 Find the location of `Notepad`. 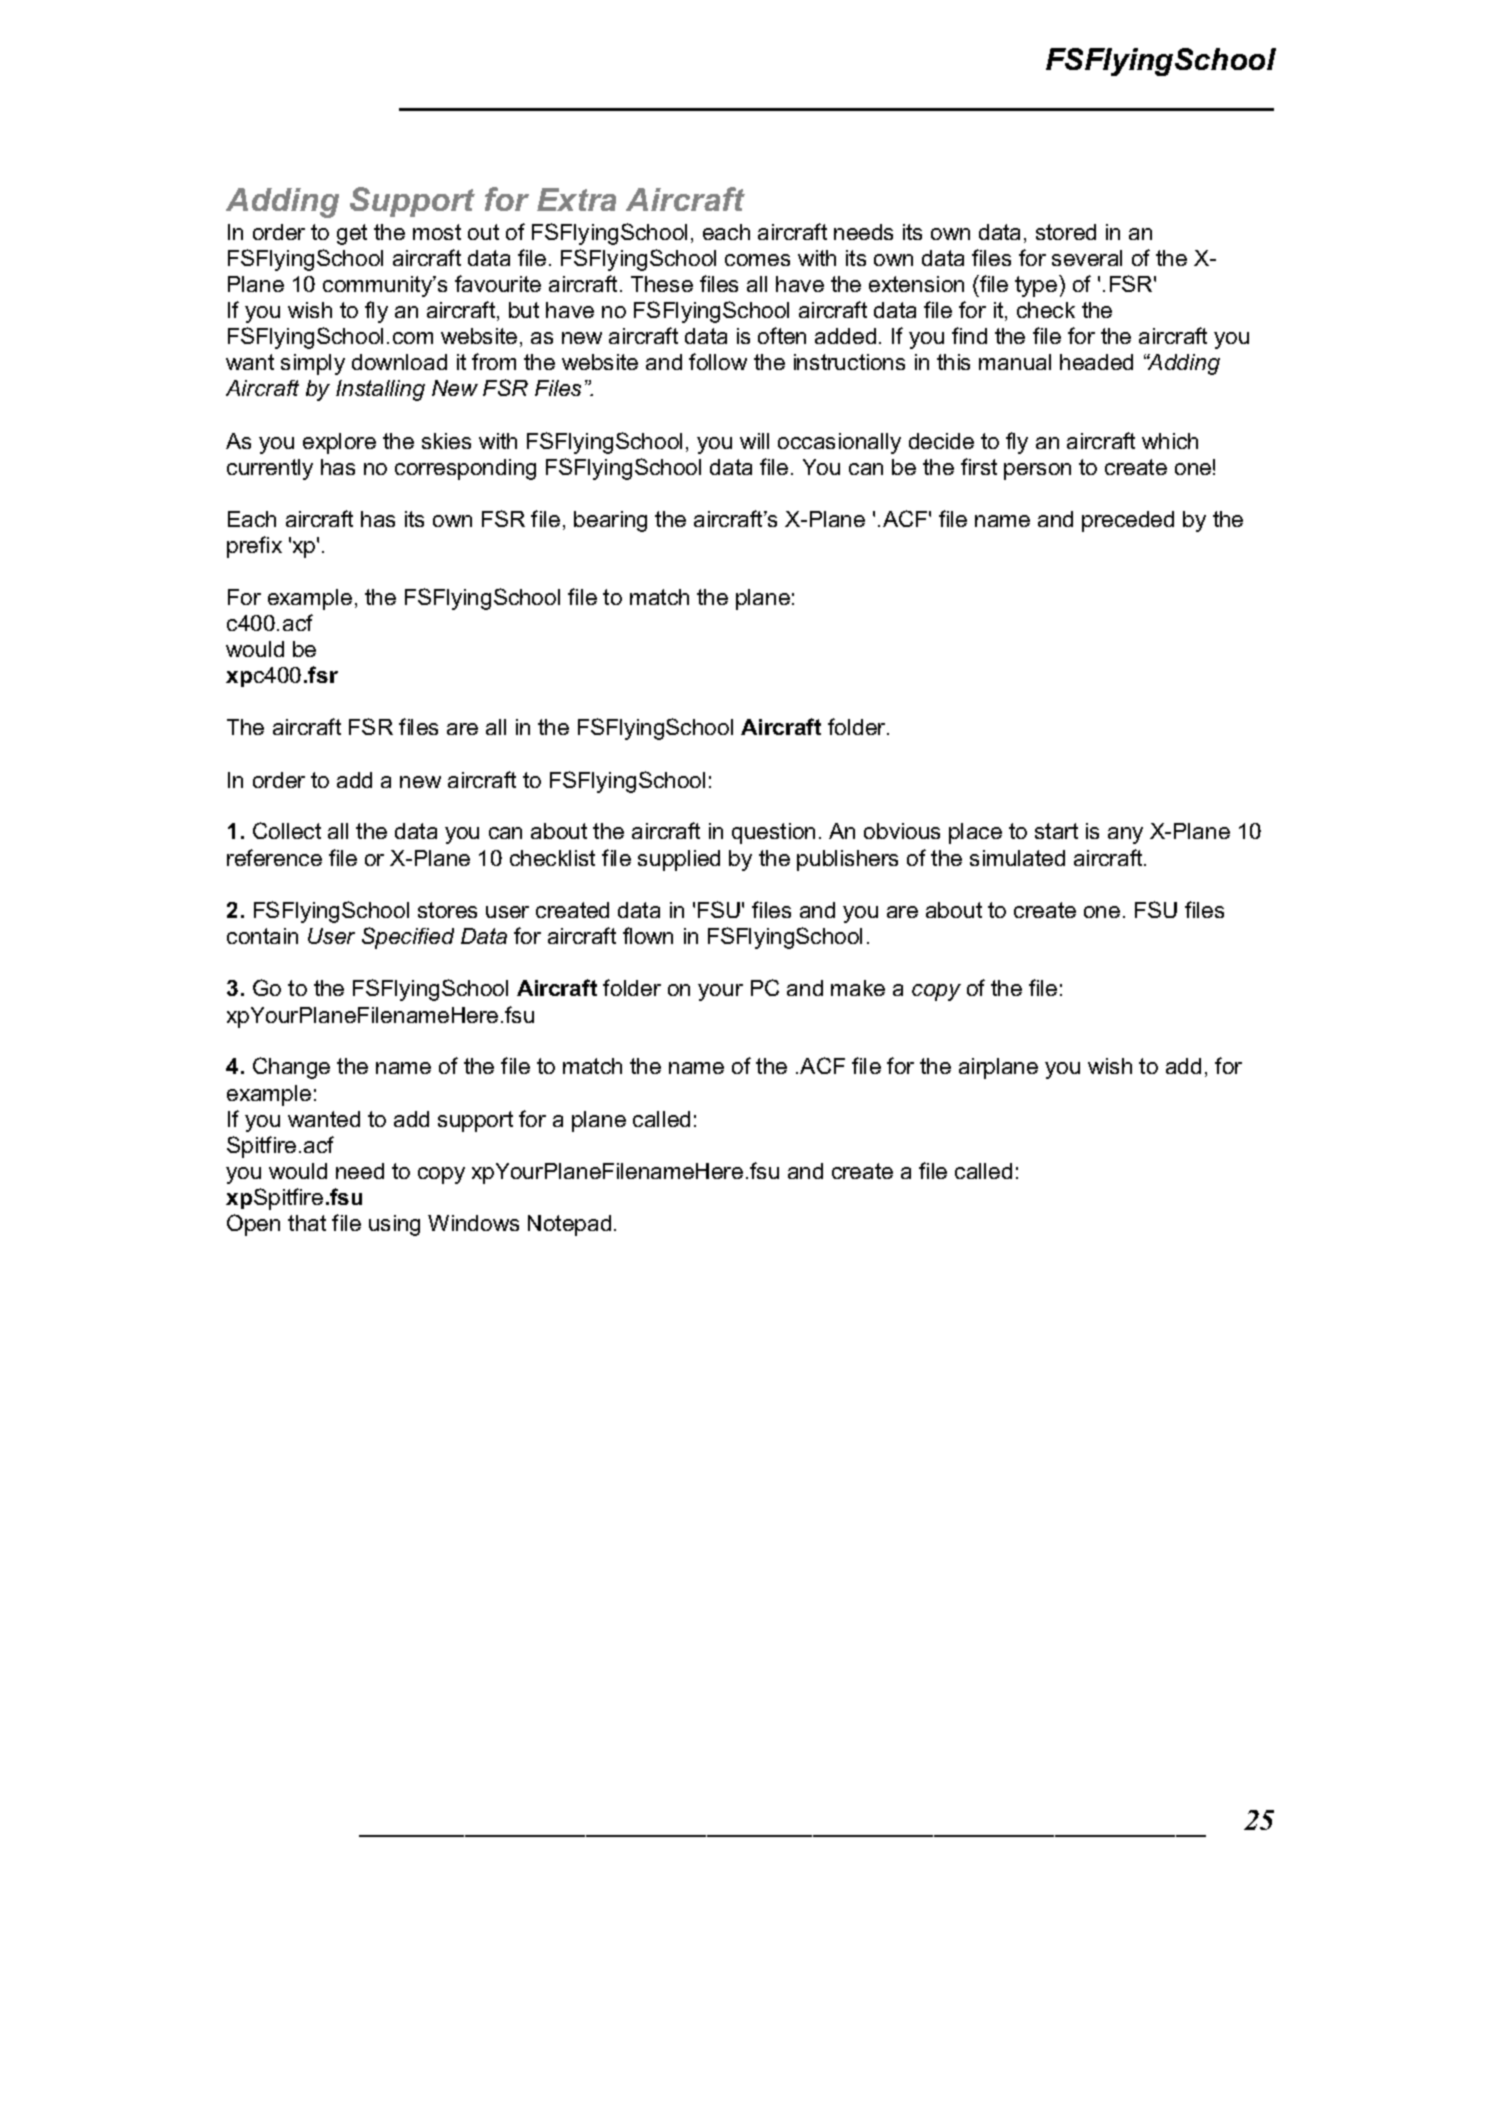

Notepad is located at coordinates (569, 1225).
